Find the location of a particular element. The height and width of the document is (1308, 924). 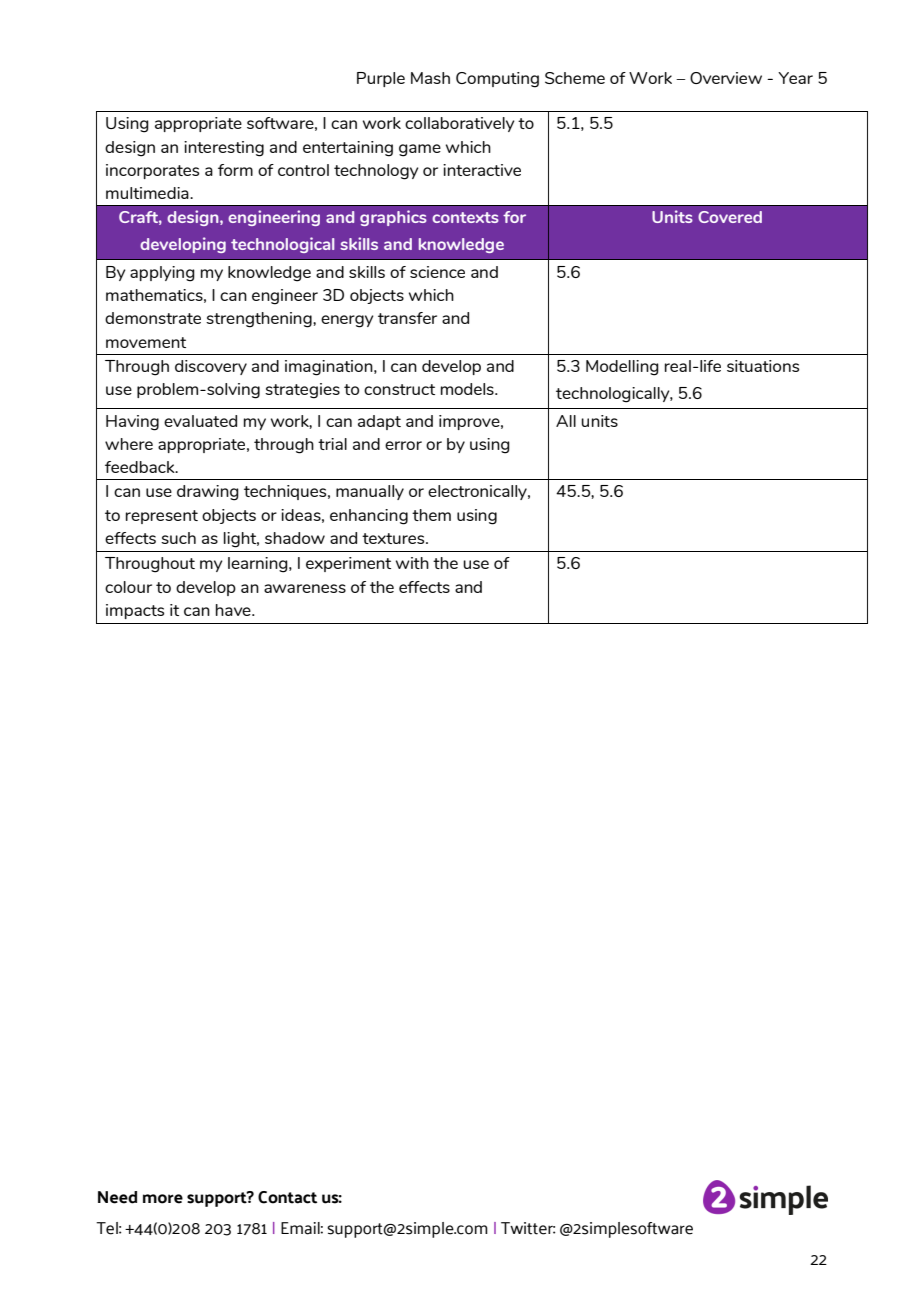

more is located at coordinates (163, 1199).
